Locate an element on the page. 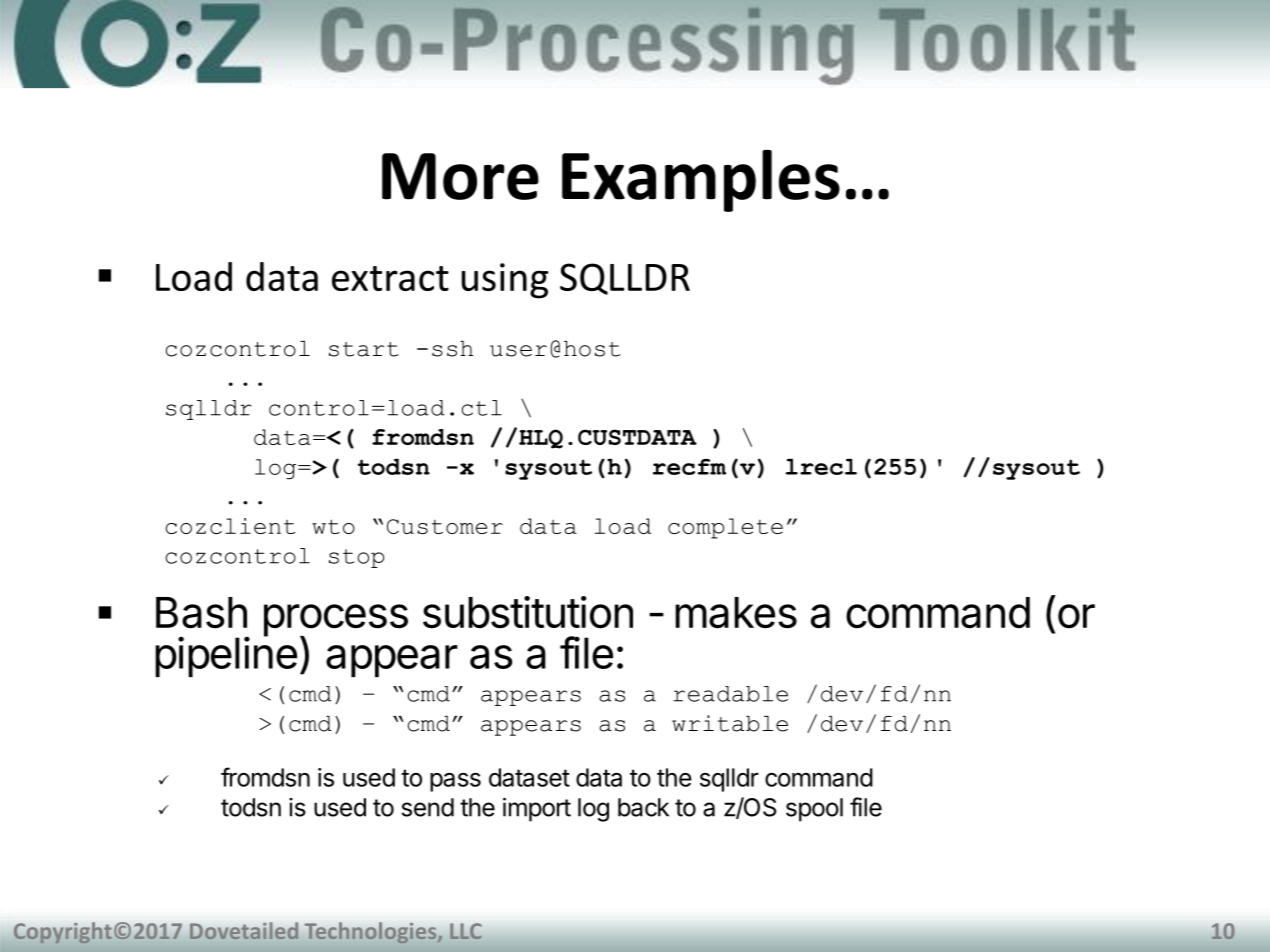 This document has height=952, width=1270. Customer is located at coordinates (445, 526).
